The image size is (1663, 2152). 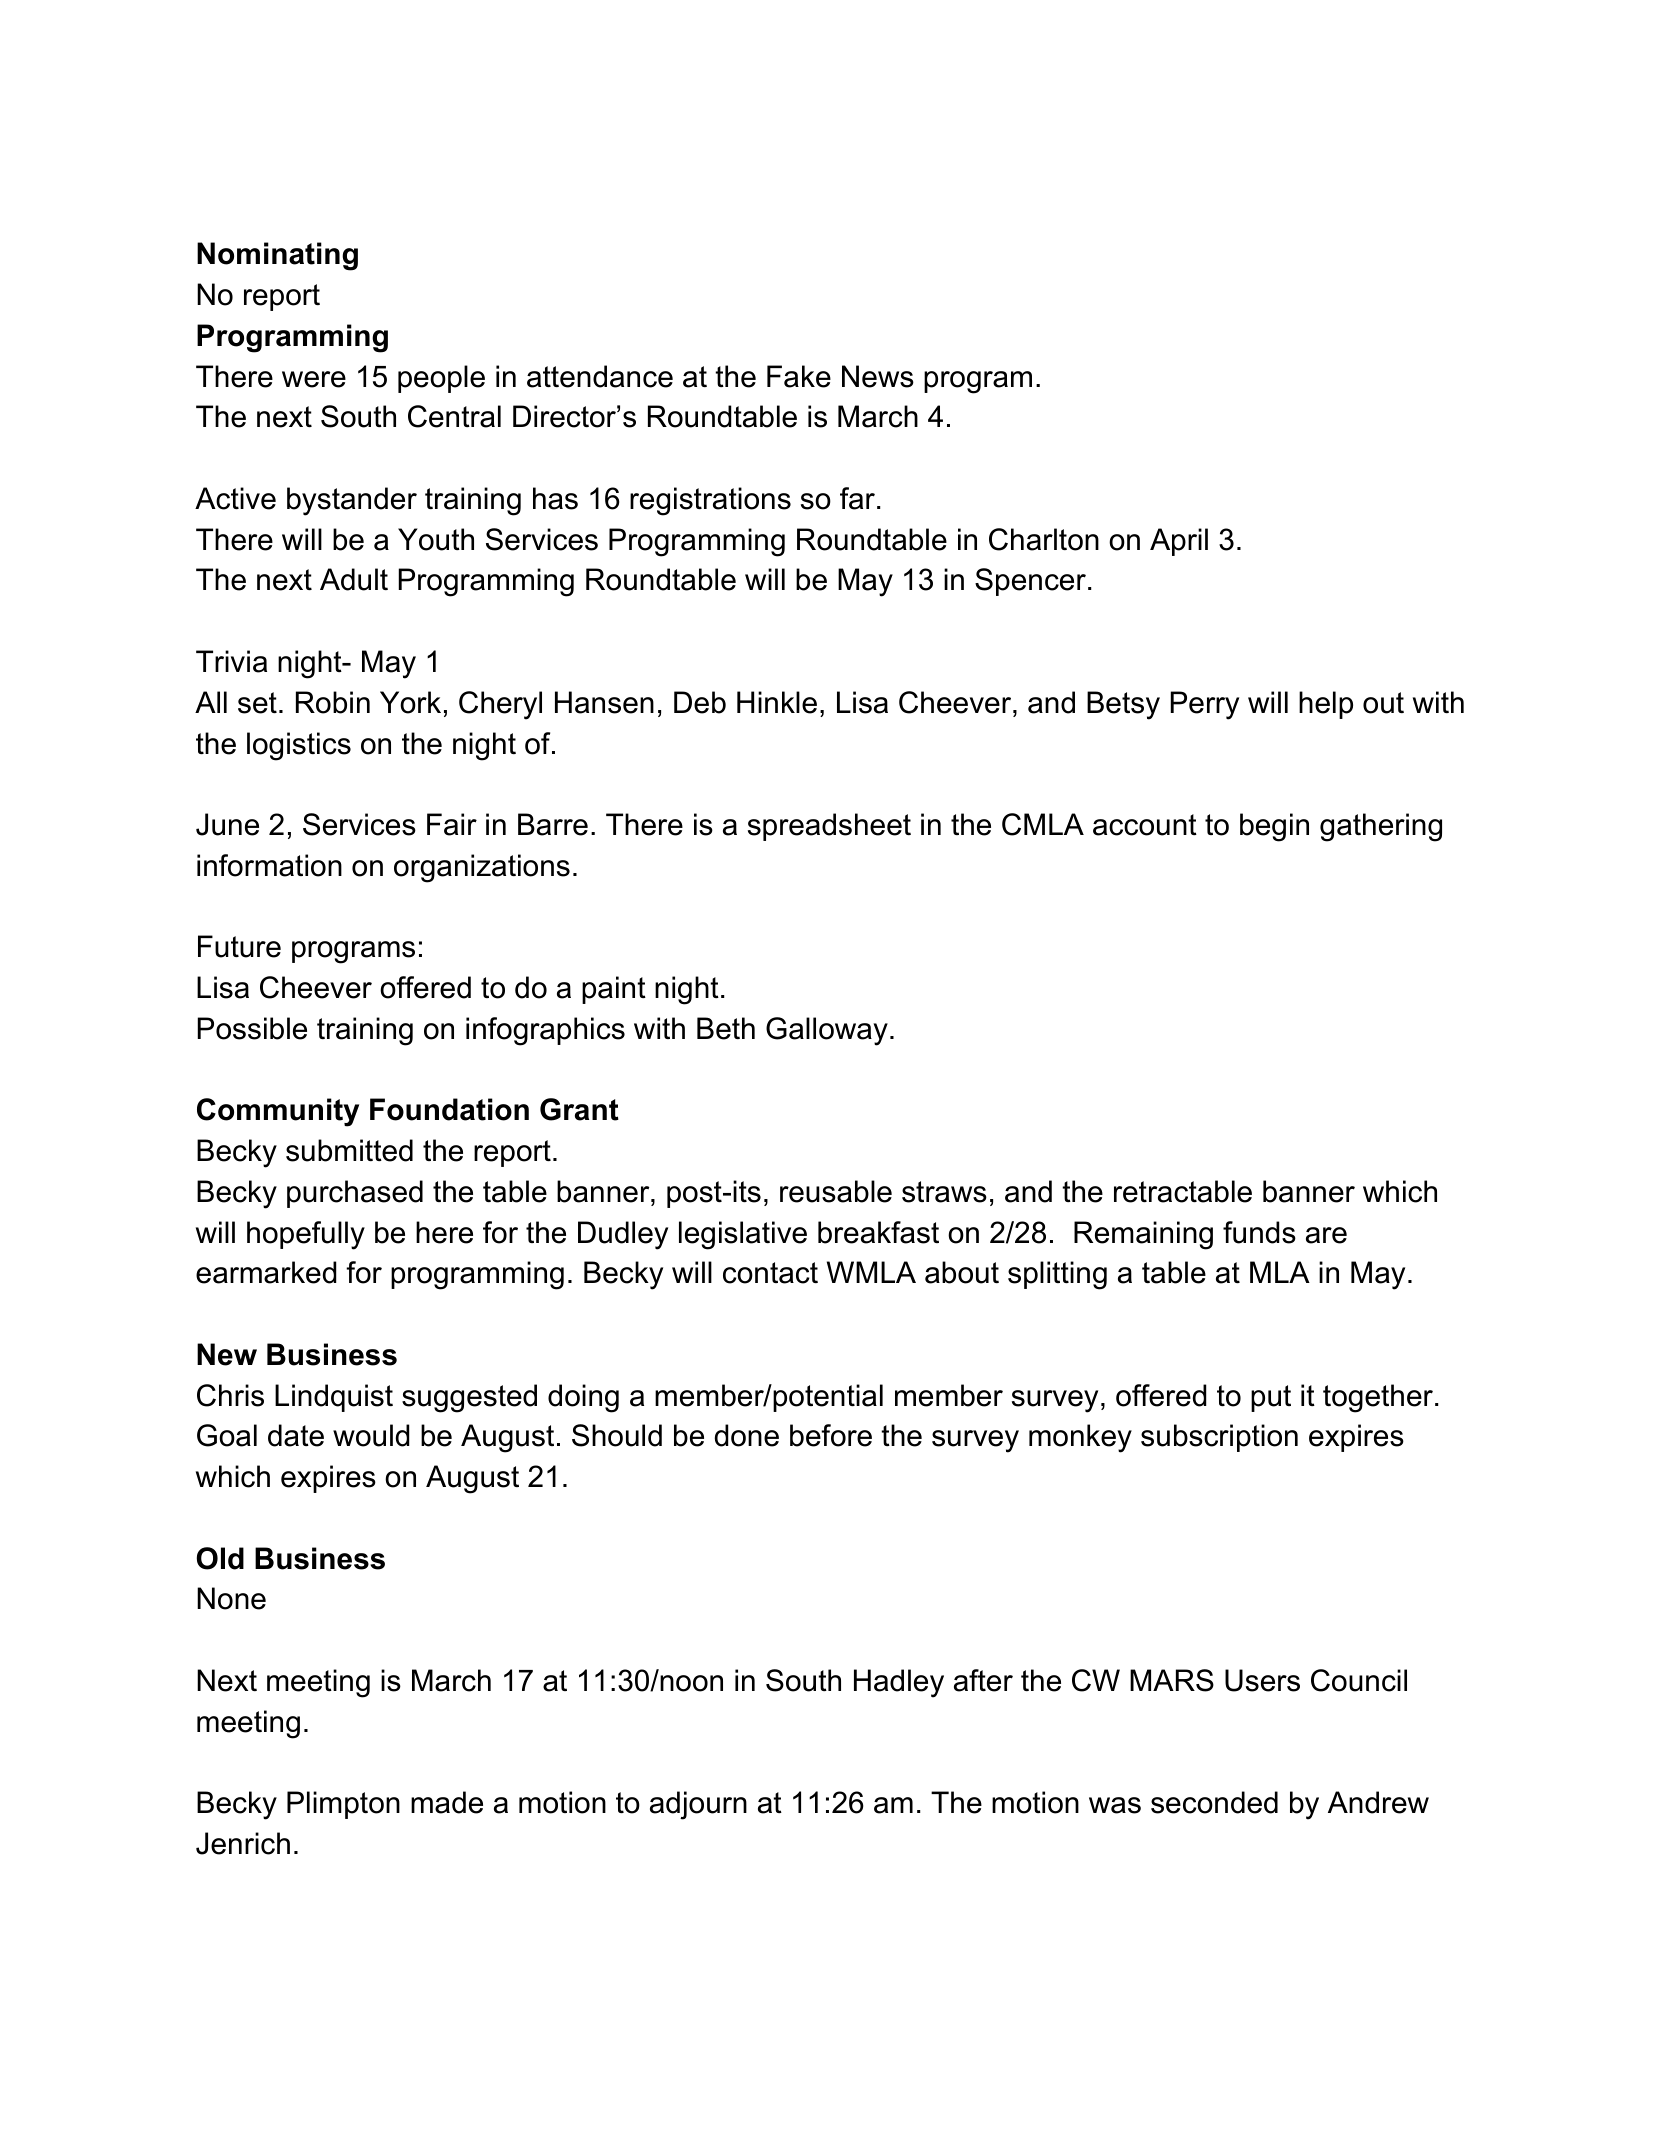 What do you see at coordinates (827, 1031) in the image?
I see `Galloway` at bounding box center [827, 1031].
